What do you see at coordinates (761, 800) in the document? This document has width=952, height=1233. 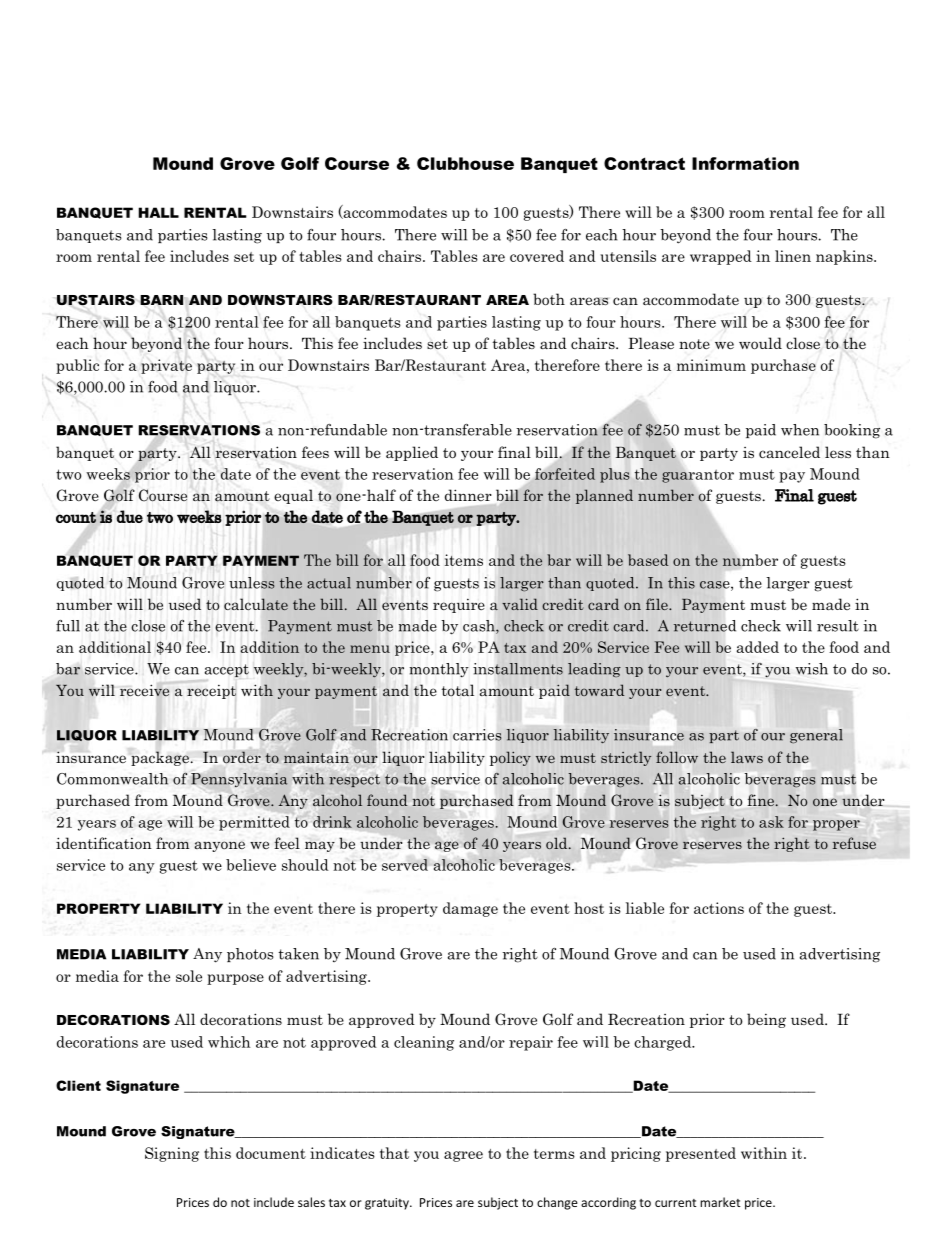 I see `fine` at bounding box center [761, 800].
